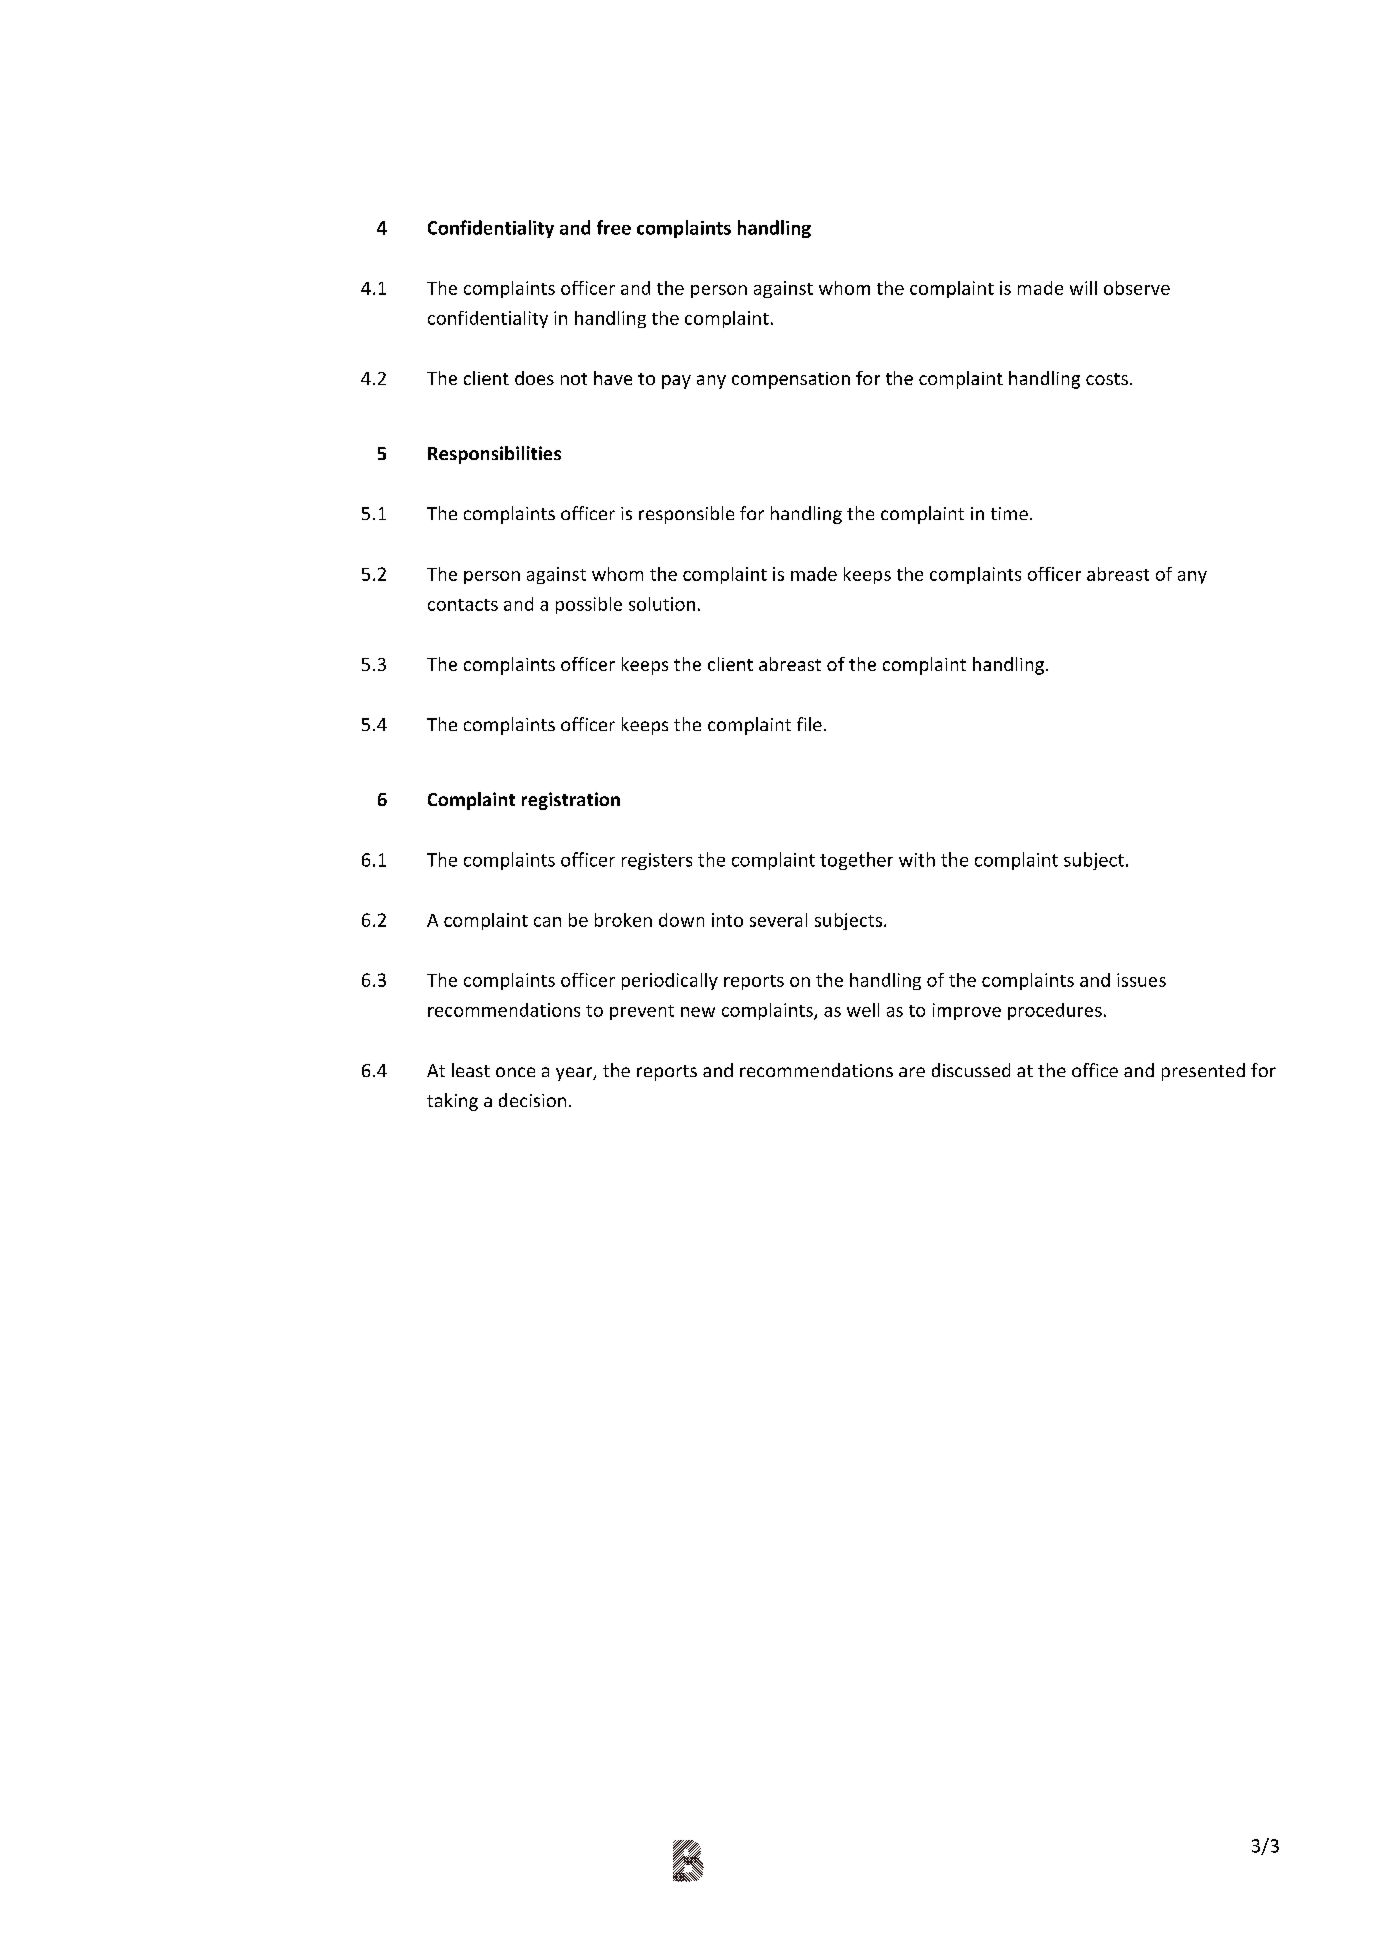  What do you see at coordinates (917, 859) in the screenshot?
I see `with` at bounding box center [917, 859].
